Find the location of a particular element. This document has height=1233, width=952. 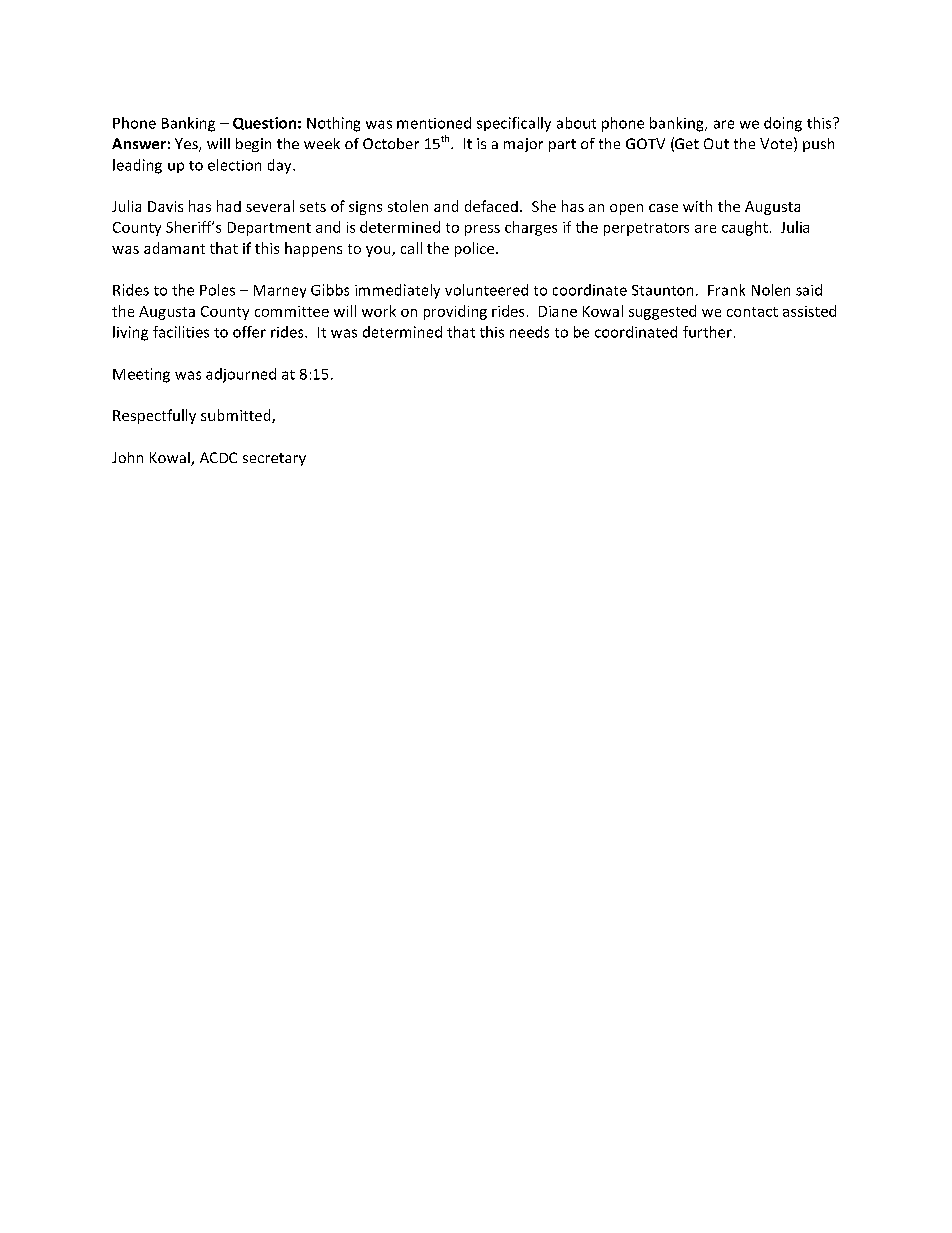

secretary is located at coordinates (274, 459).
